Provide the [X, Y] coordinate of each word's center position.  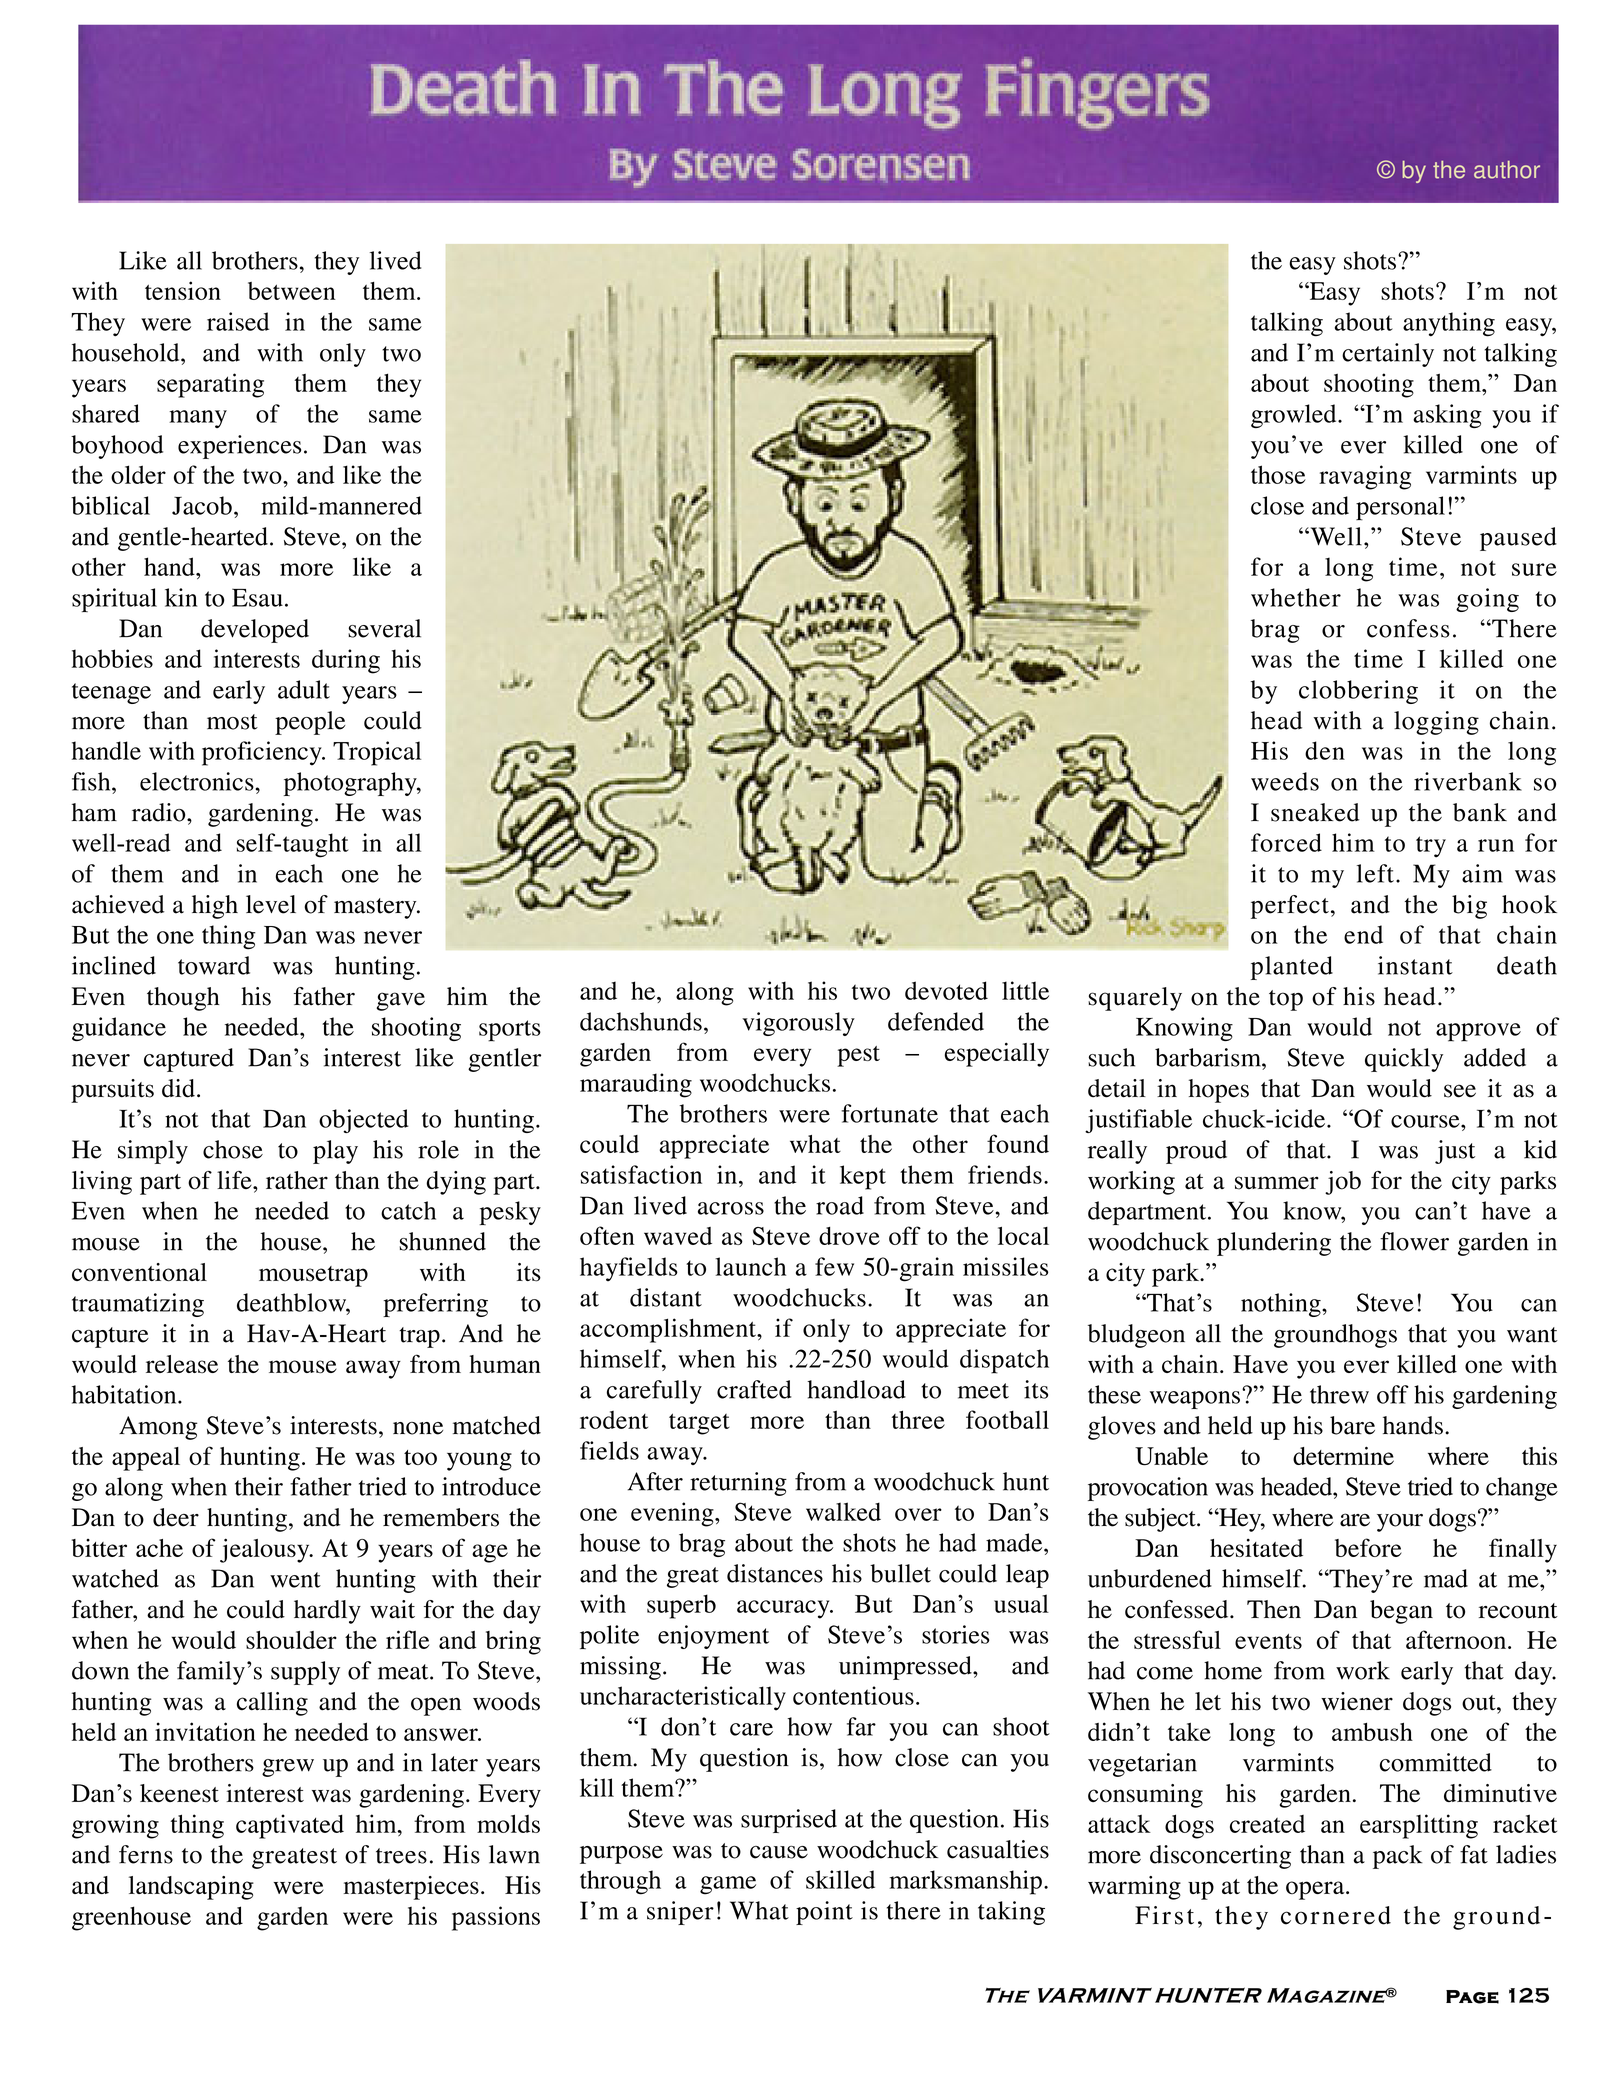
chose [233, 1149]
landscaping [191, 1888]
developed [255, 631]
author [1507, 170]
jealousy [266, 1550]
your [1400, 1522]
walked [843, 1511]
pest [858, 1056]
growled [1295, 416]
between [292, 291]
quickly [1404, 1060]
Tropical [377, 753]
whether [1296, 597]
